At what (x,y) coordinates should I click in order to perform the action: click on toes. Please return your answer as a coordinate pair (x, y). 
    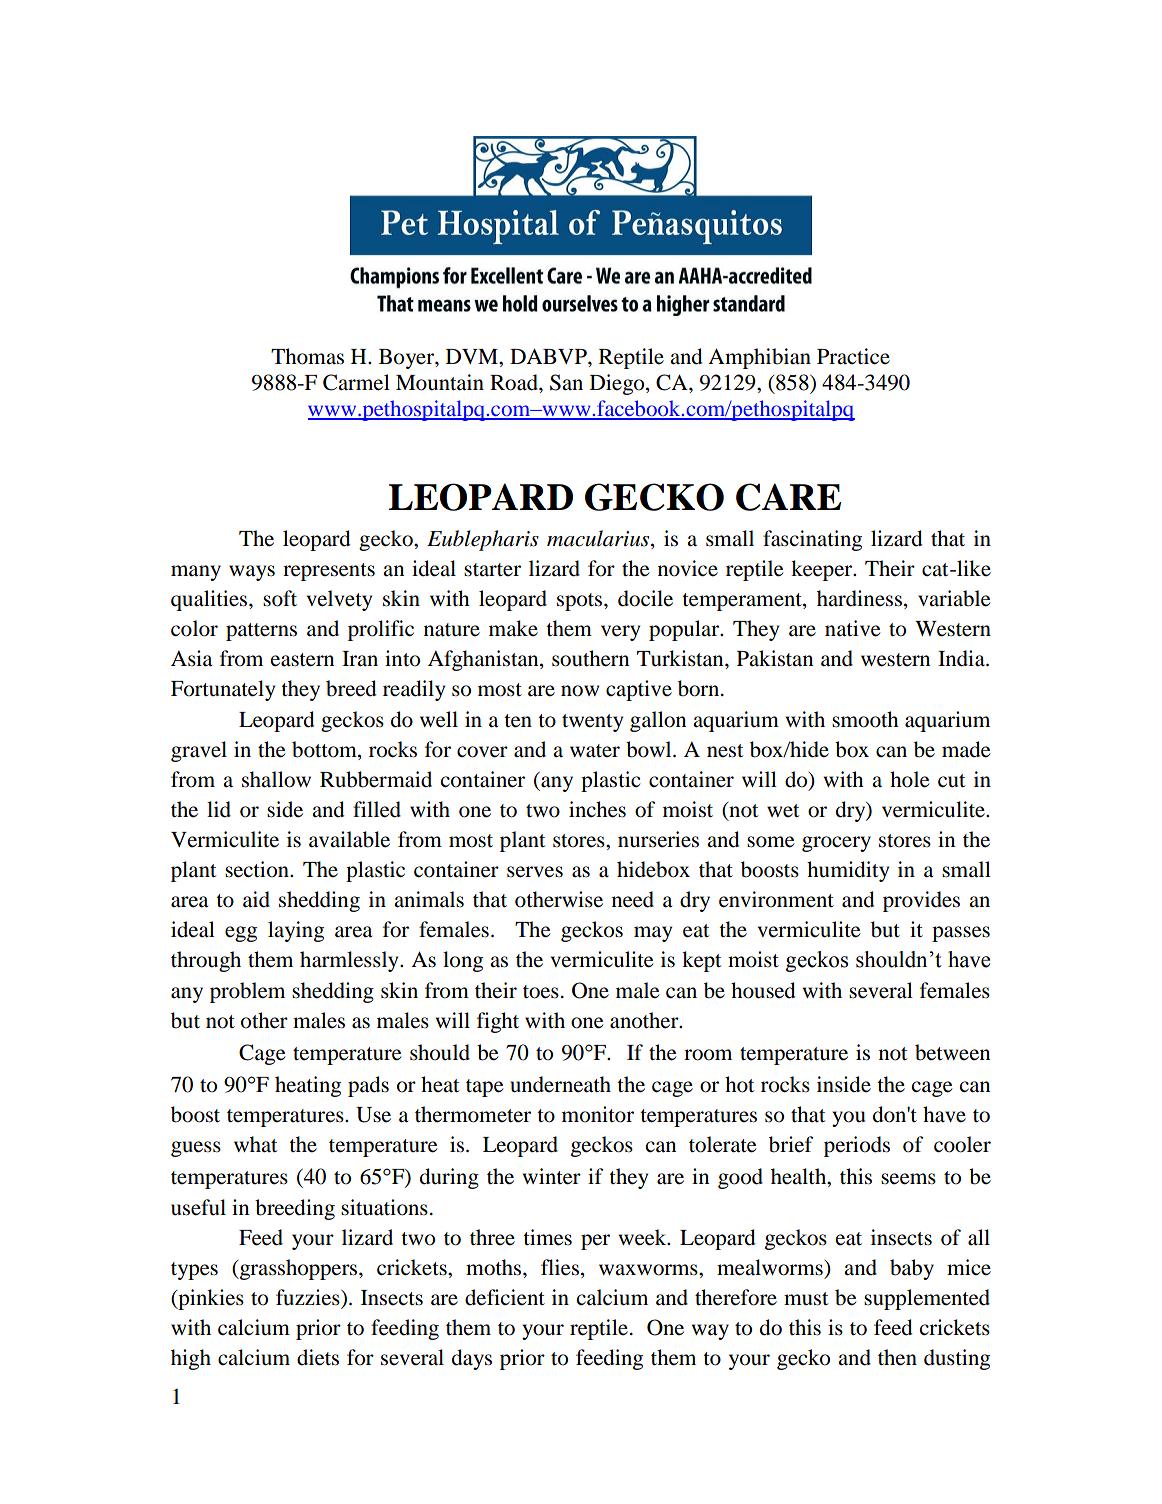
    Looking at the image, I should click on (541, 992).
